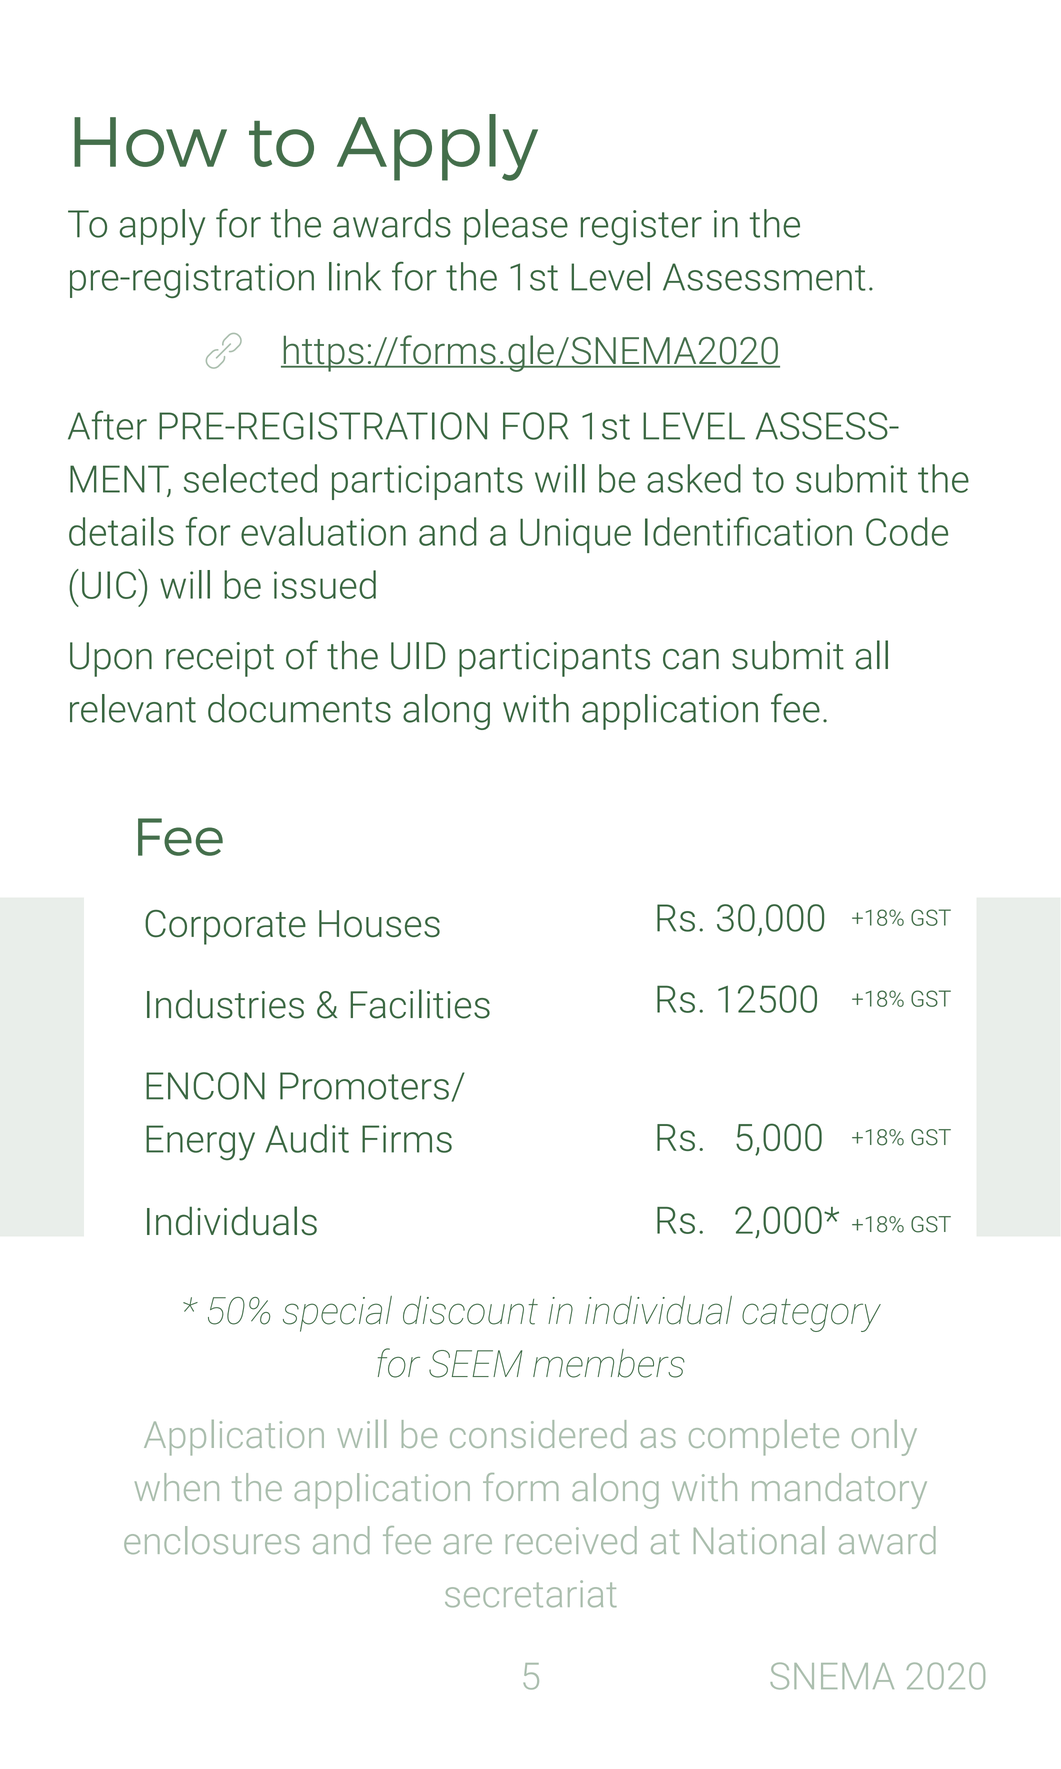 This screenshot has height=1769, width=1061. I want to click on How, so click(150, 142).
